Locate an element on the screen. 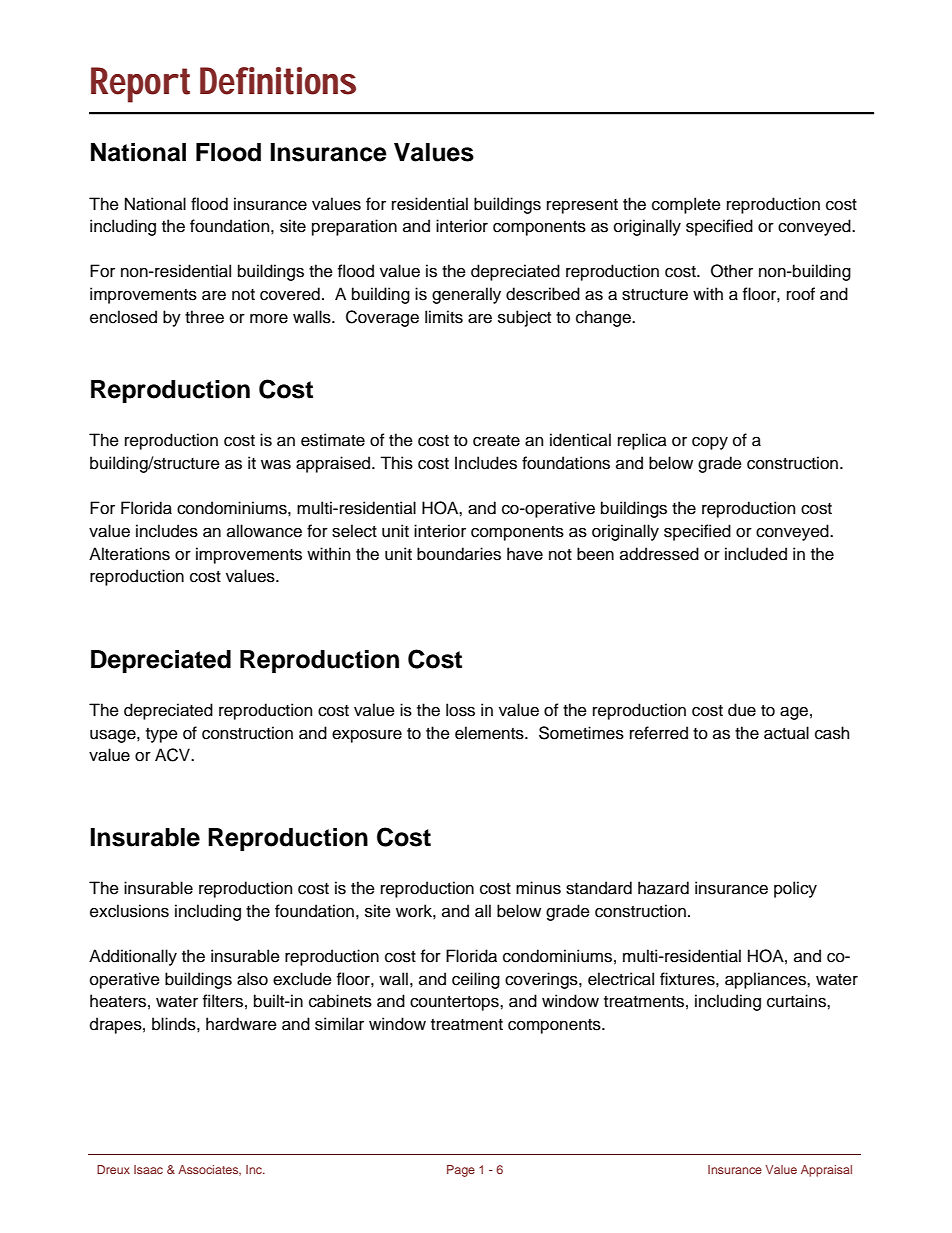  Associates is located at coordinates (209, 1170).
